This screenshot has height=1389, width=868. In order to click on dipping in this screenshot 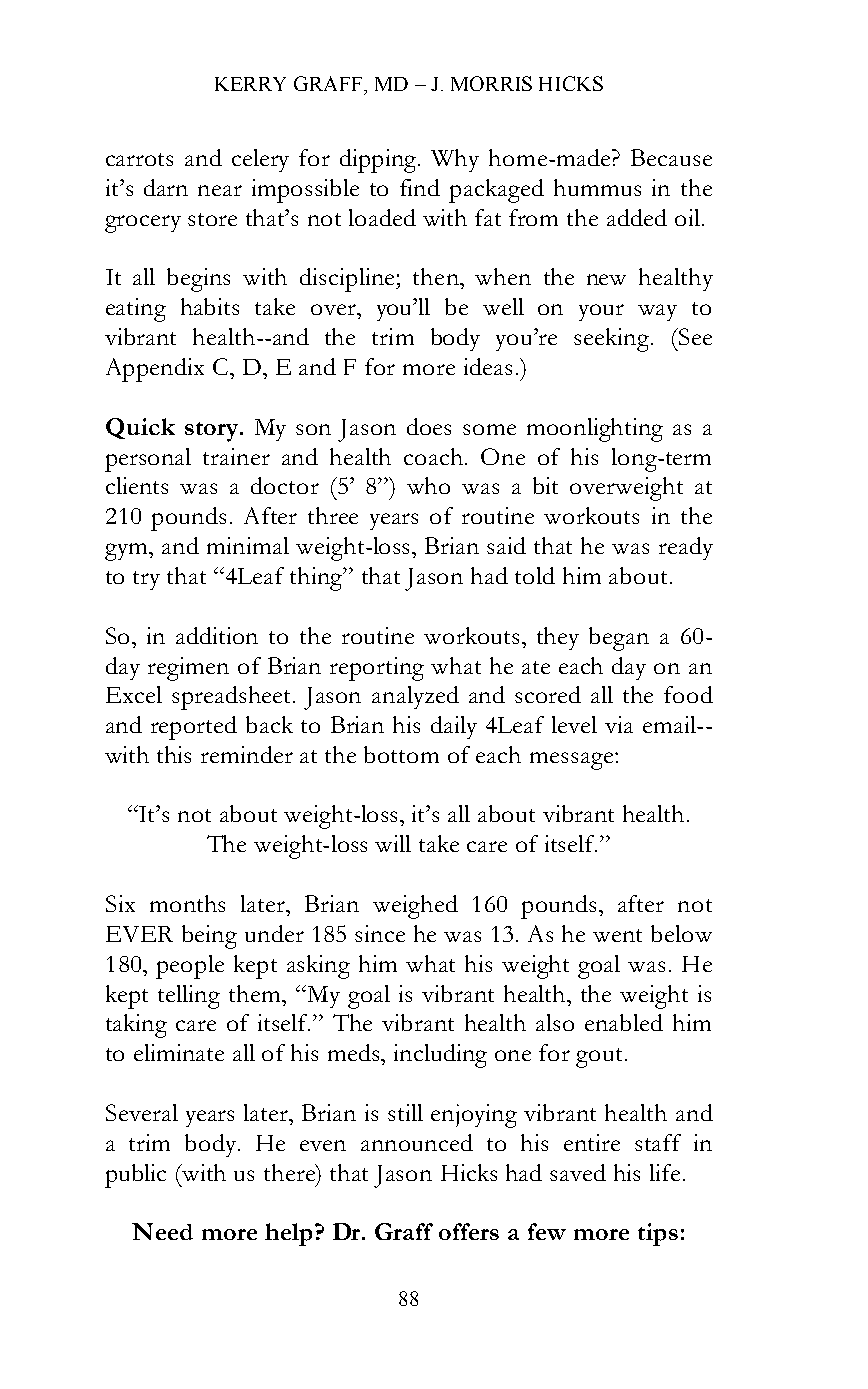, I will do `click(380, 161)`.
